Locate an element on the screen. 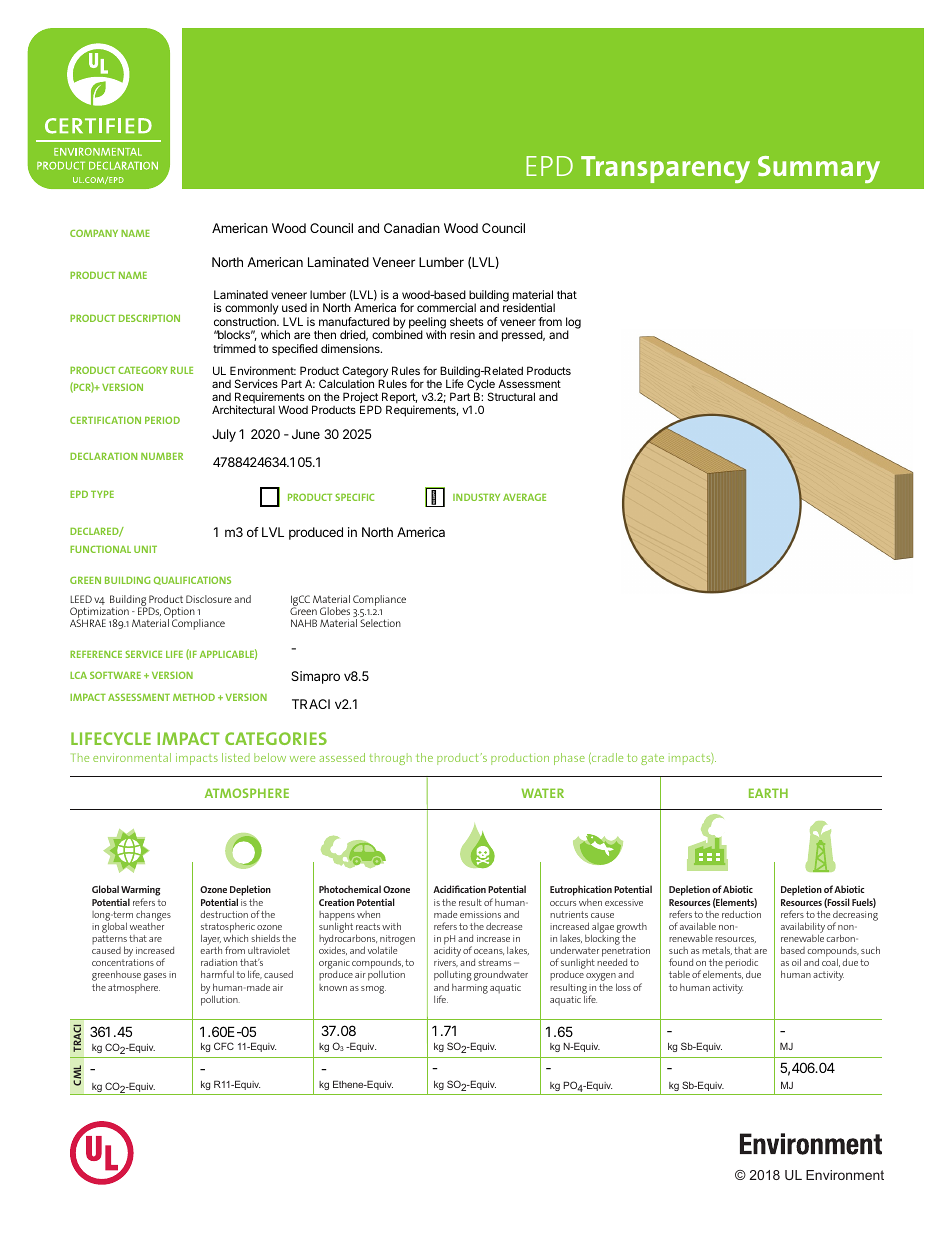 Image resolution: width=952 pixels, height=1233 pixels. harming is located at coordinates (470, 989).
